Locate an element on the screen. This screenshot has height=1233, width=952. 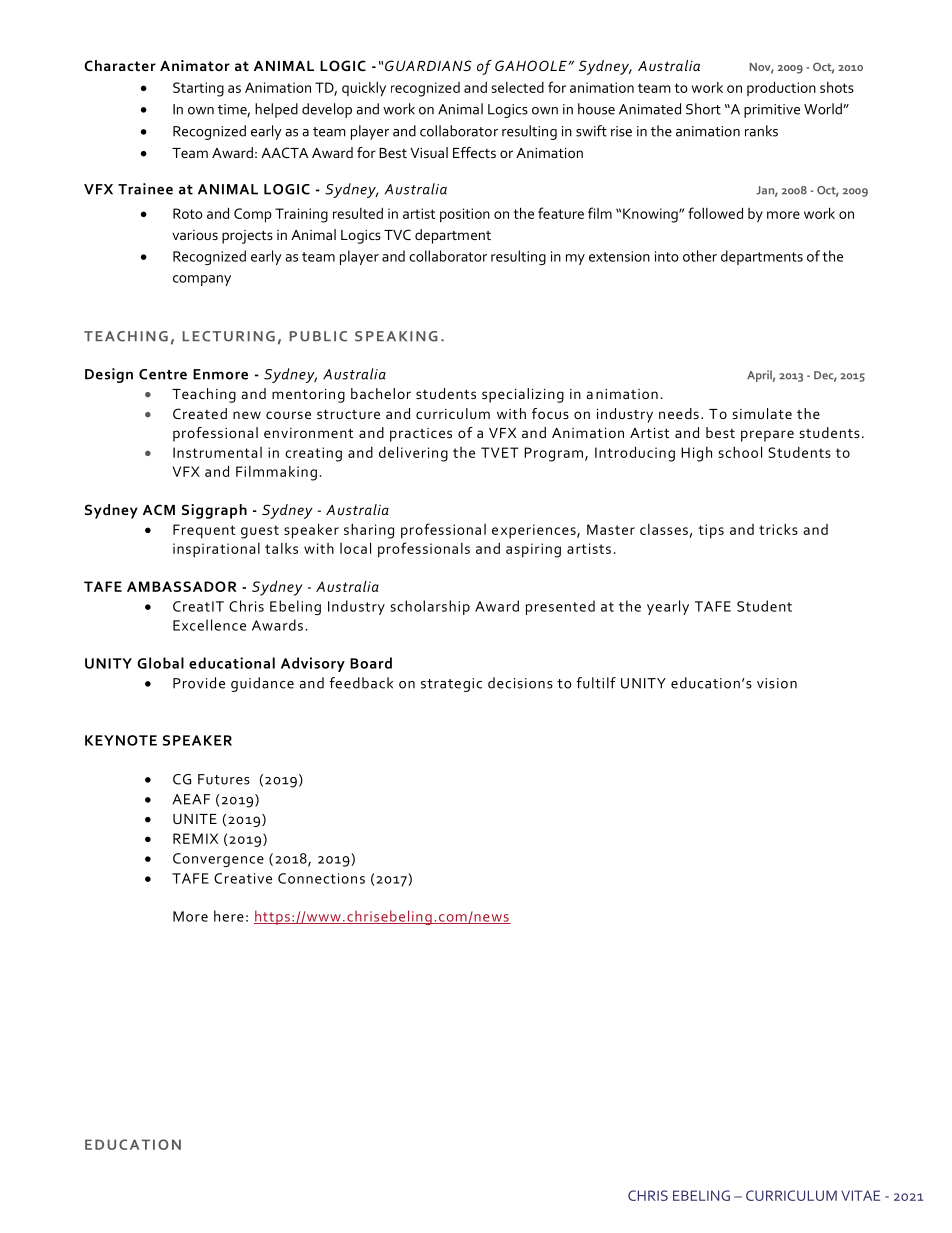
primitive is located at coordinates (772, 111).
